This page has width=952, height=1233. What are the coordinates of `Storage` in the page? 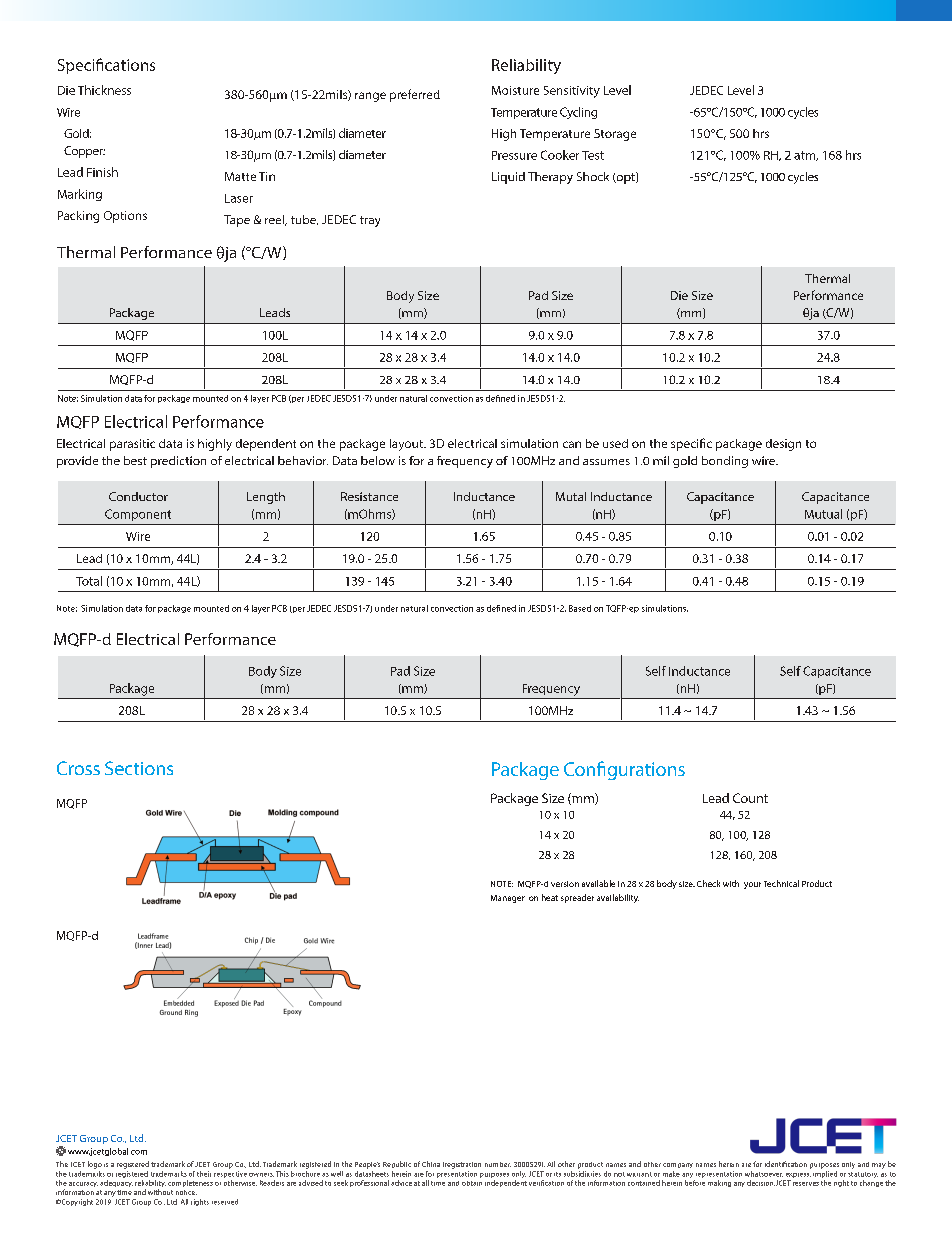 It's located at (615, 135).
